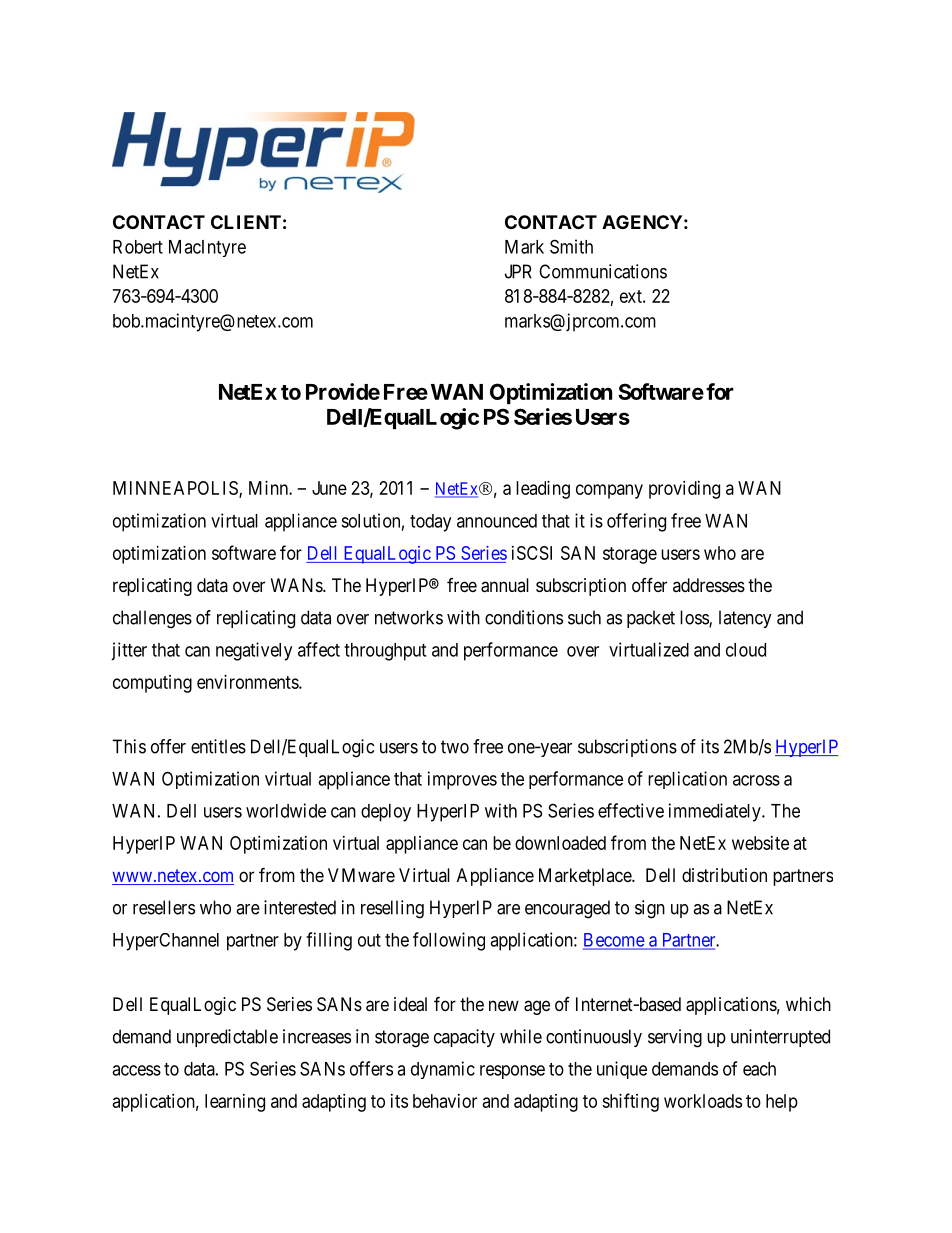 The image size is (952, 1233). Describe the element at coordinates (385, 652) in the document. I see `throughput` at that location.
